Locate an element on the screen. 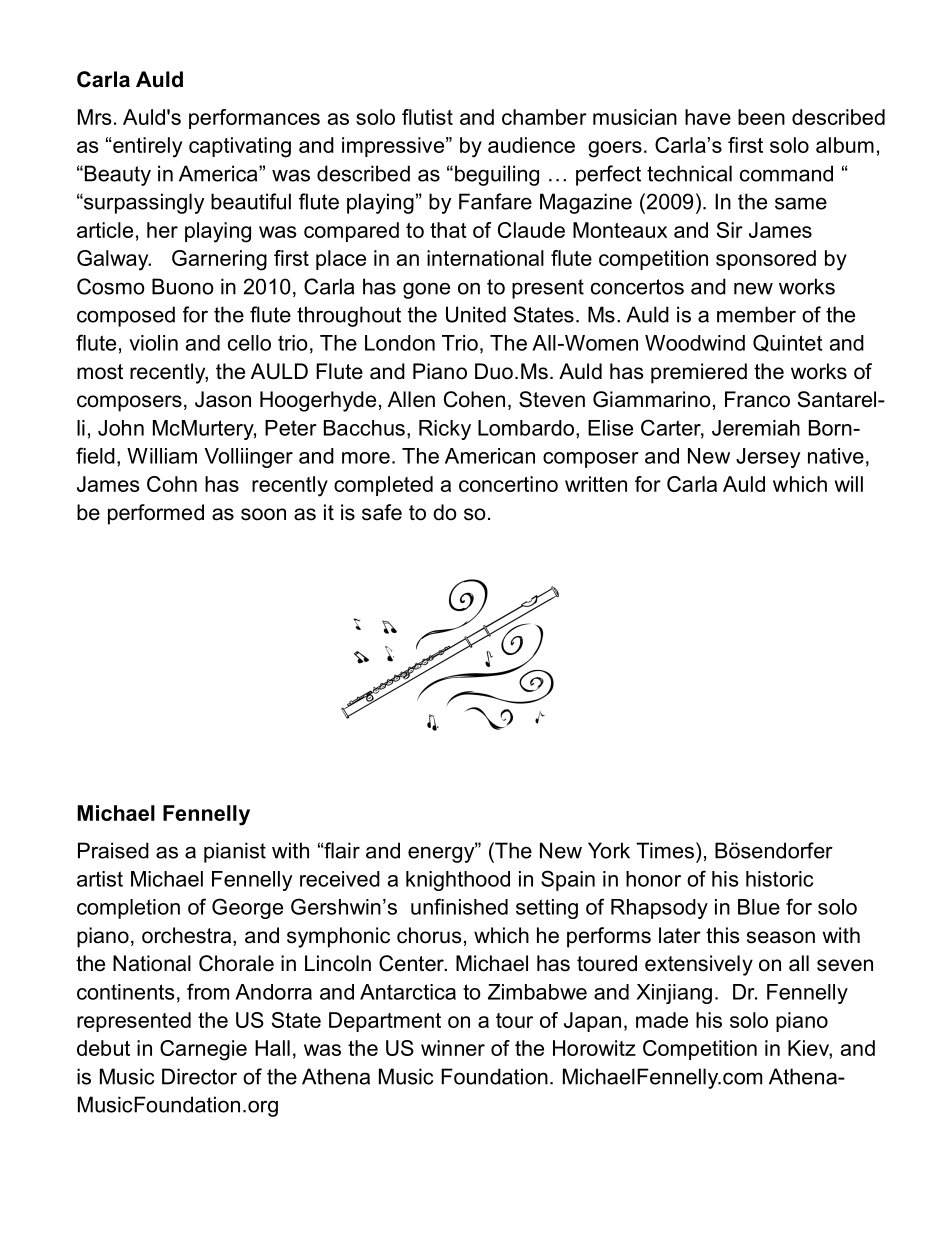  Jersey is located at coordinates (768, 458).
